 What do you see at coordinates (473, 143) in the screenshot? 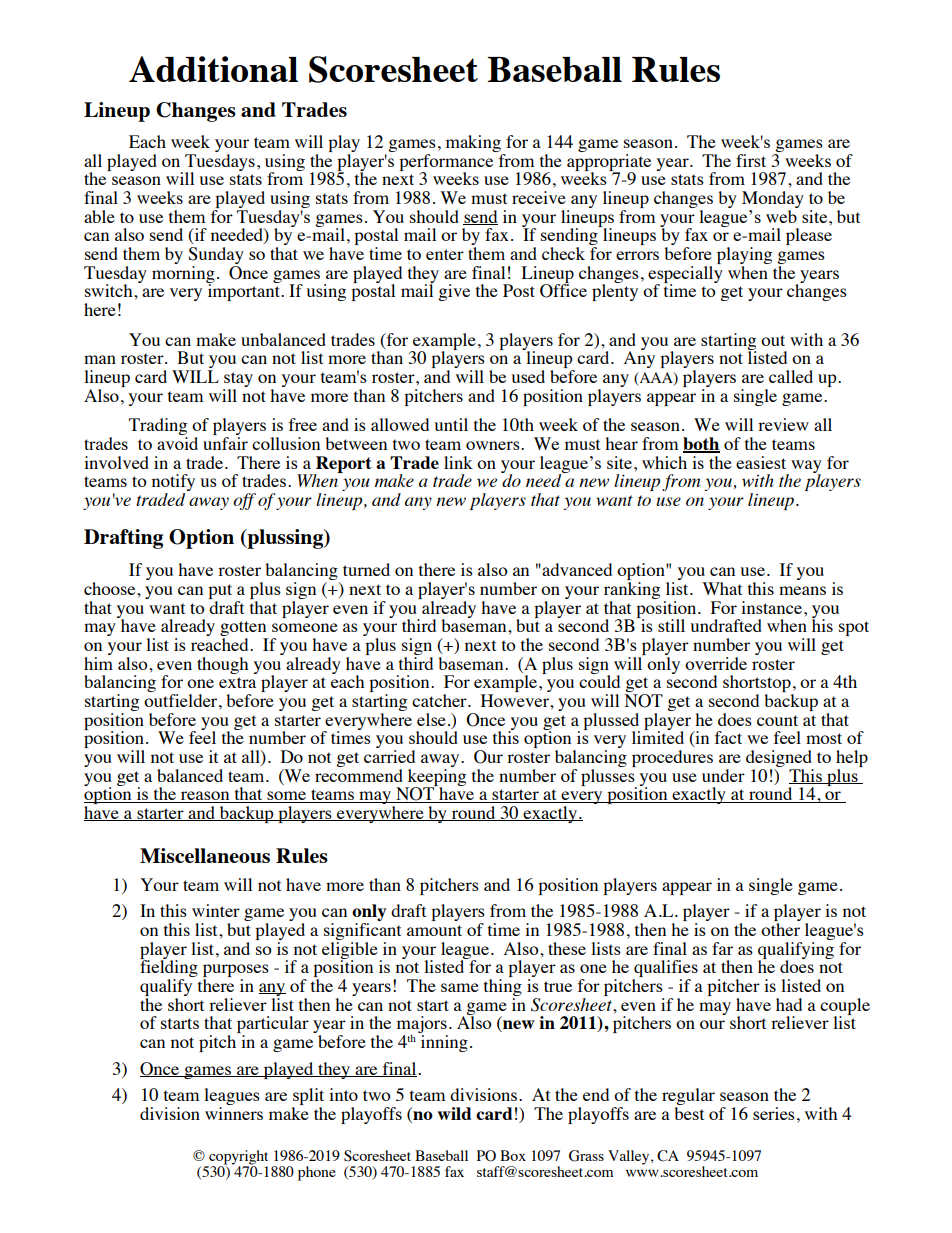
I see `making` at bounding box center [473, 143].
